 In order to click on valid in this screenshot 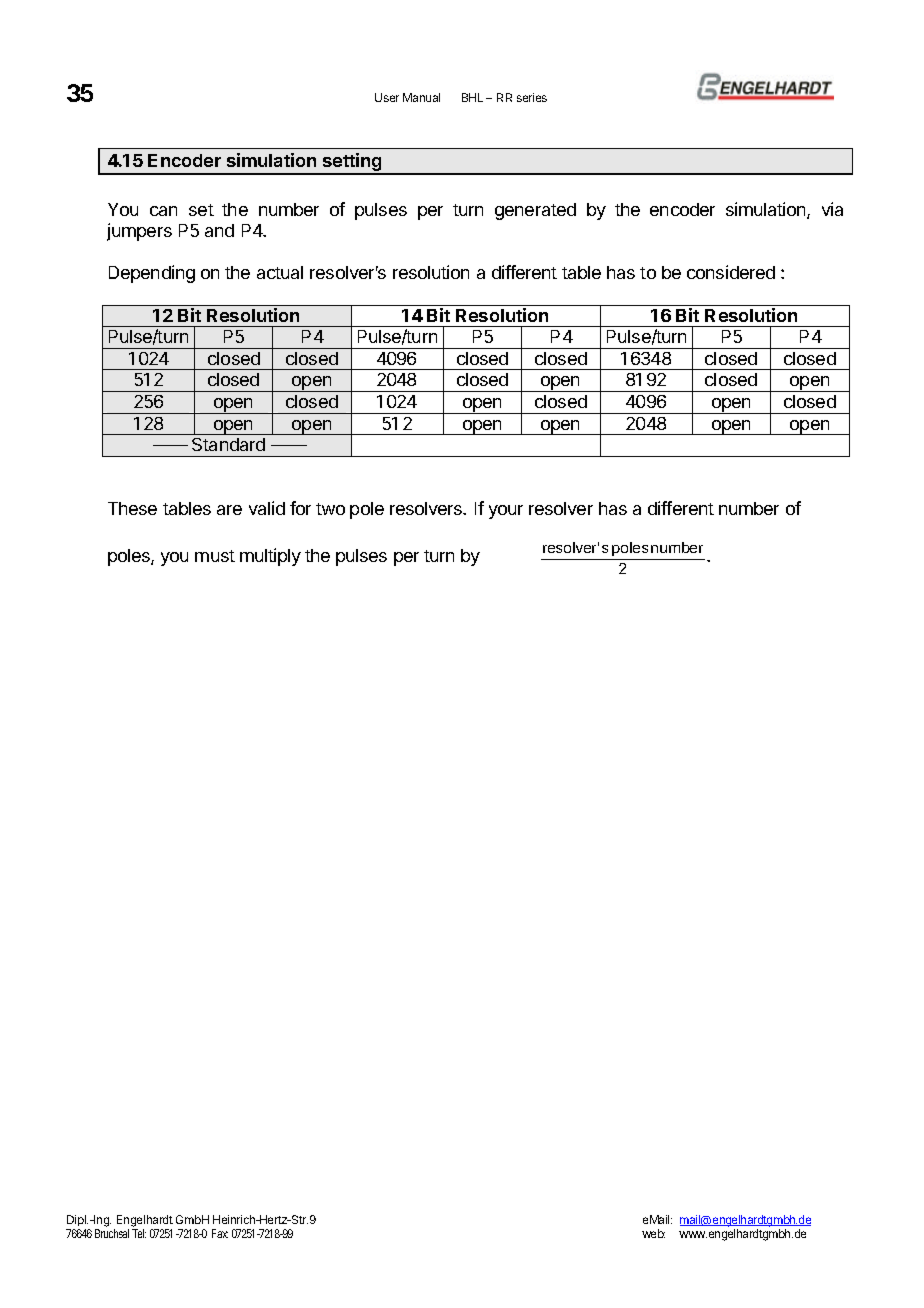, I will do `click(267, 508)`.
